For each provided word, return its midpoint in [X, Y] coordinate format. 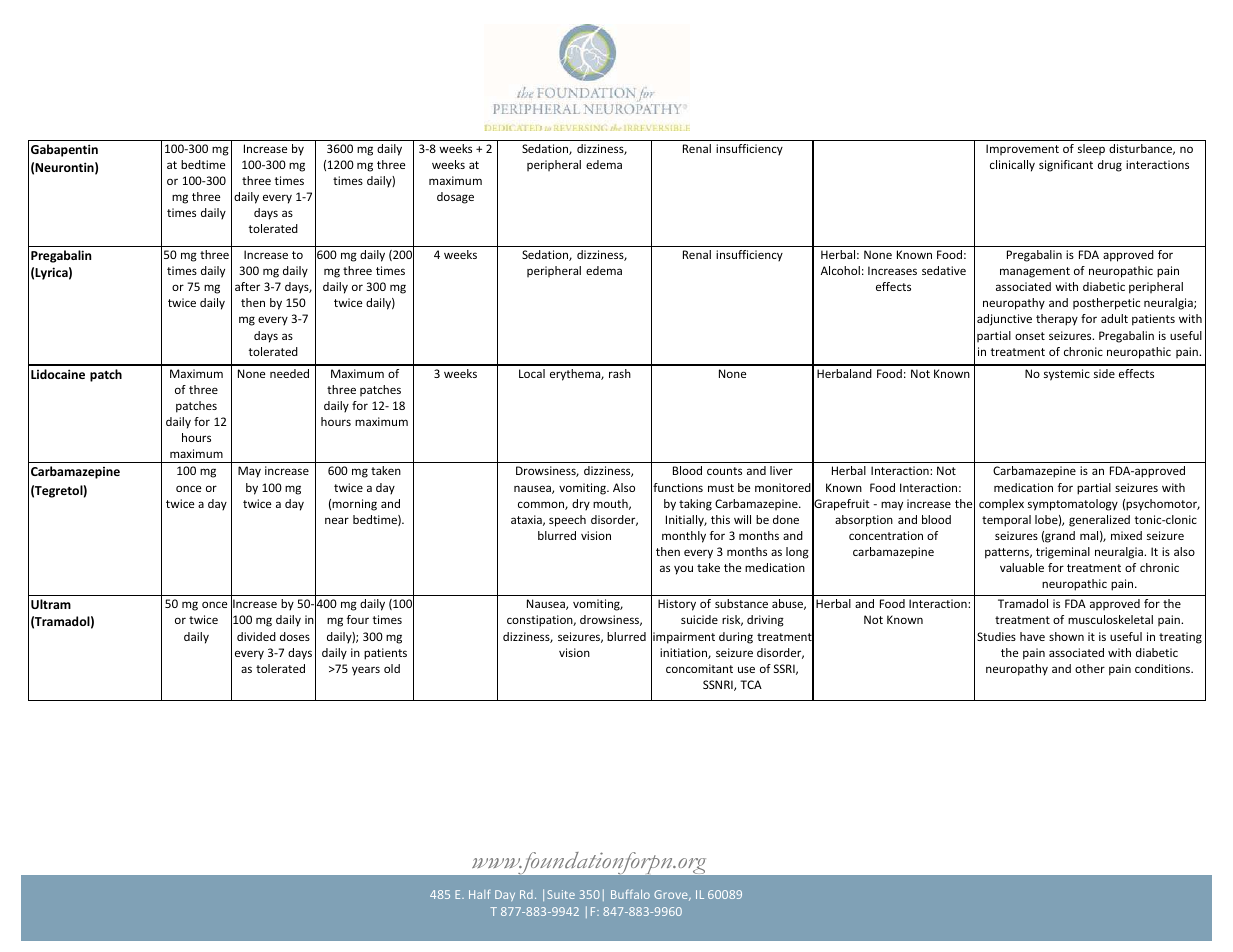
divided [256, 636]
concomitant [699, 668]
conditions [1164, 668]
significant [1066, 166]
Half [479, 894]
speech [567, 521]
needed [289, 373]
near [337, 520]
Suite [561, 894]
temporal [1006, 521]
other [1090, 668]
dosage [455, 198]
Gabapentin [64, 150]
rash [620, 373]
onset [1030, 336]
